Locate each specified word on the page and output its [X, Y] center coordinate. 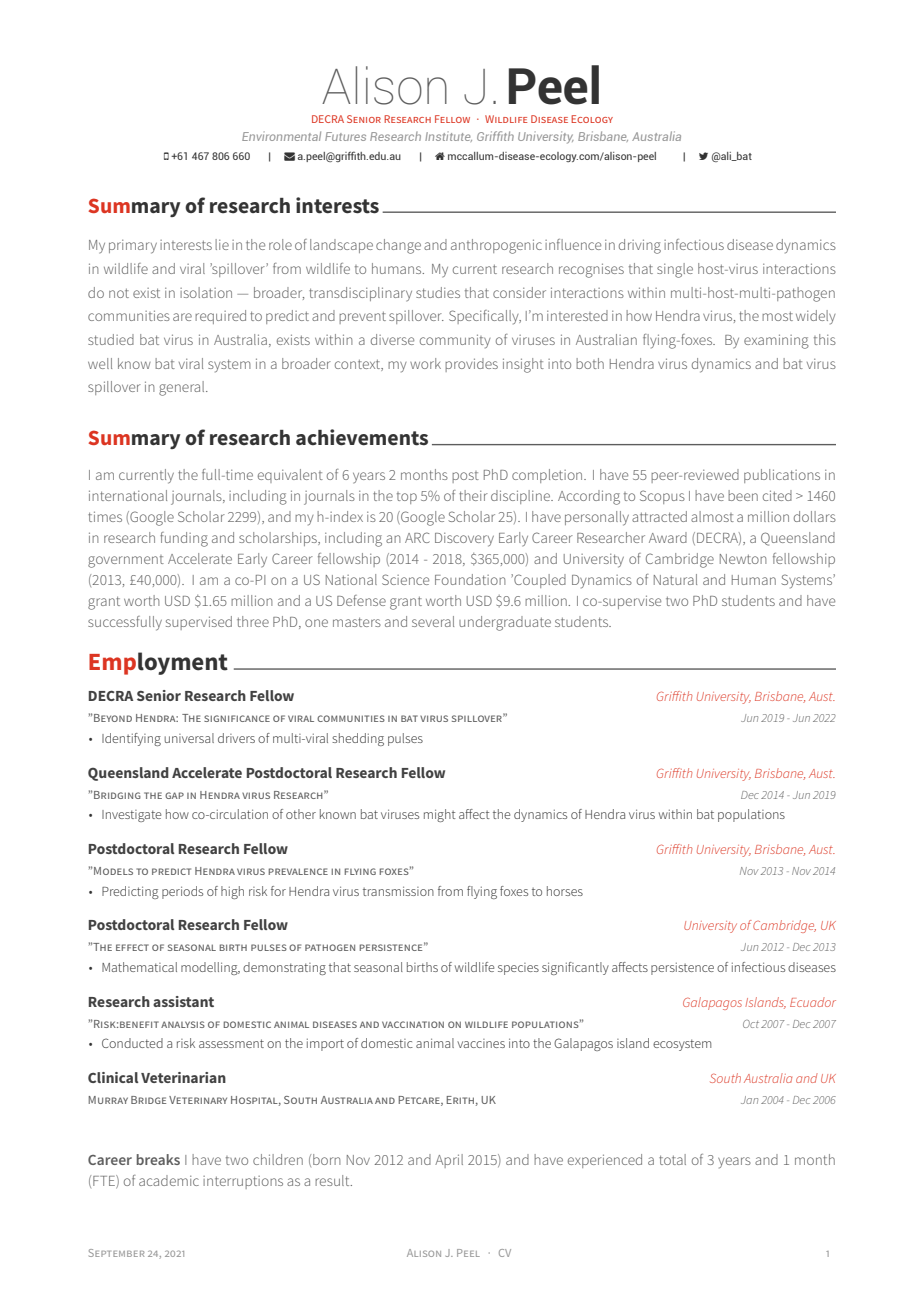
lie [222, 244]
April [449, 1161]
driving [640, 246]
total [672, 1159]
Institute [448, 136]
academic [169, 1180]
